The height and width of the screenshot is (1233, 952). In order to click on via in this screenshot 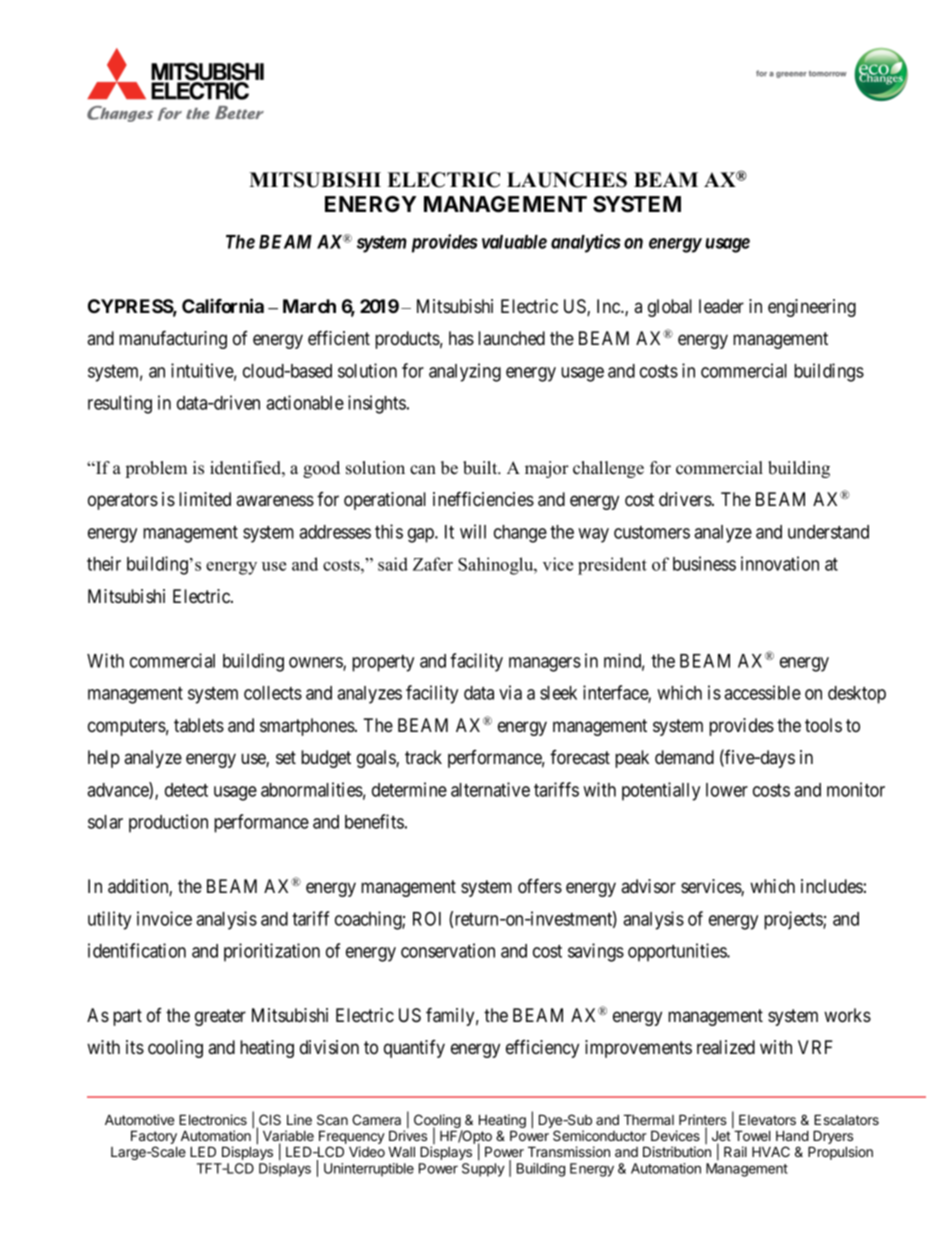, I will do `click(510, 692)`.
